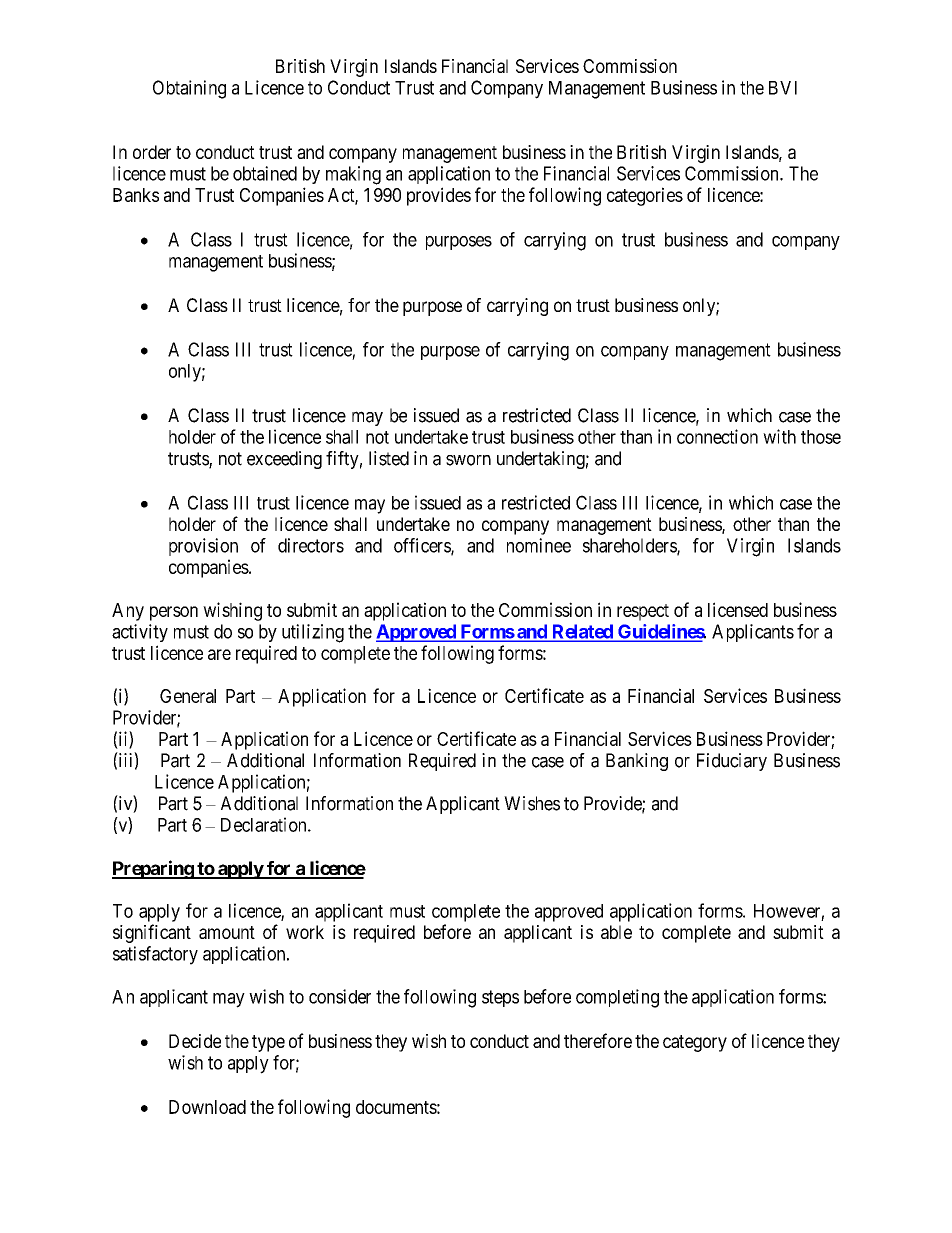 Image resolution: width=952 pixels, height=1233 pixels. Describe the element at coordinates (637, 762) in the document. I see `Banking` at that location.
